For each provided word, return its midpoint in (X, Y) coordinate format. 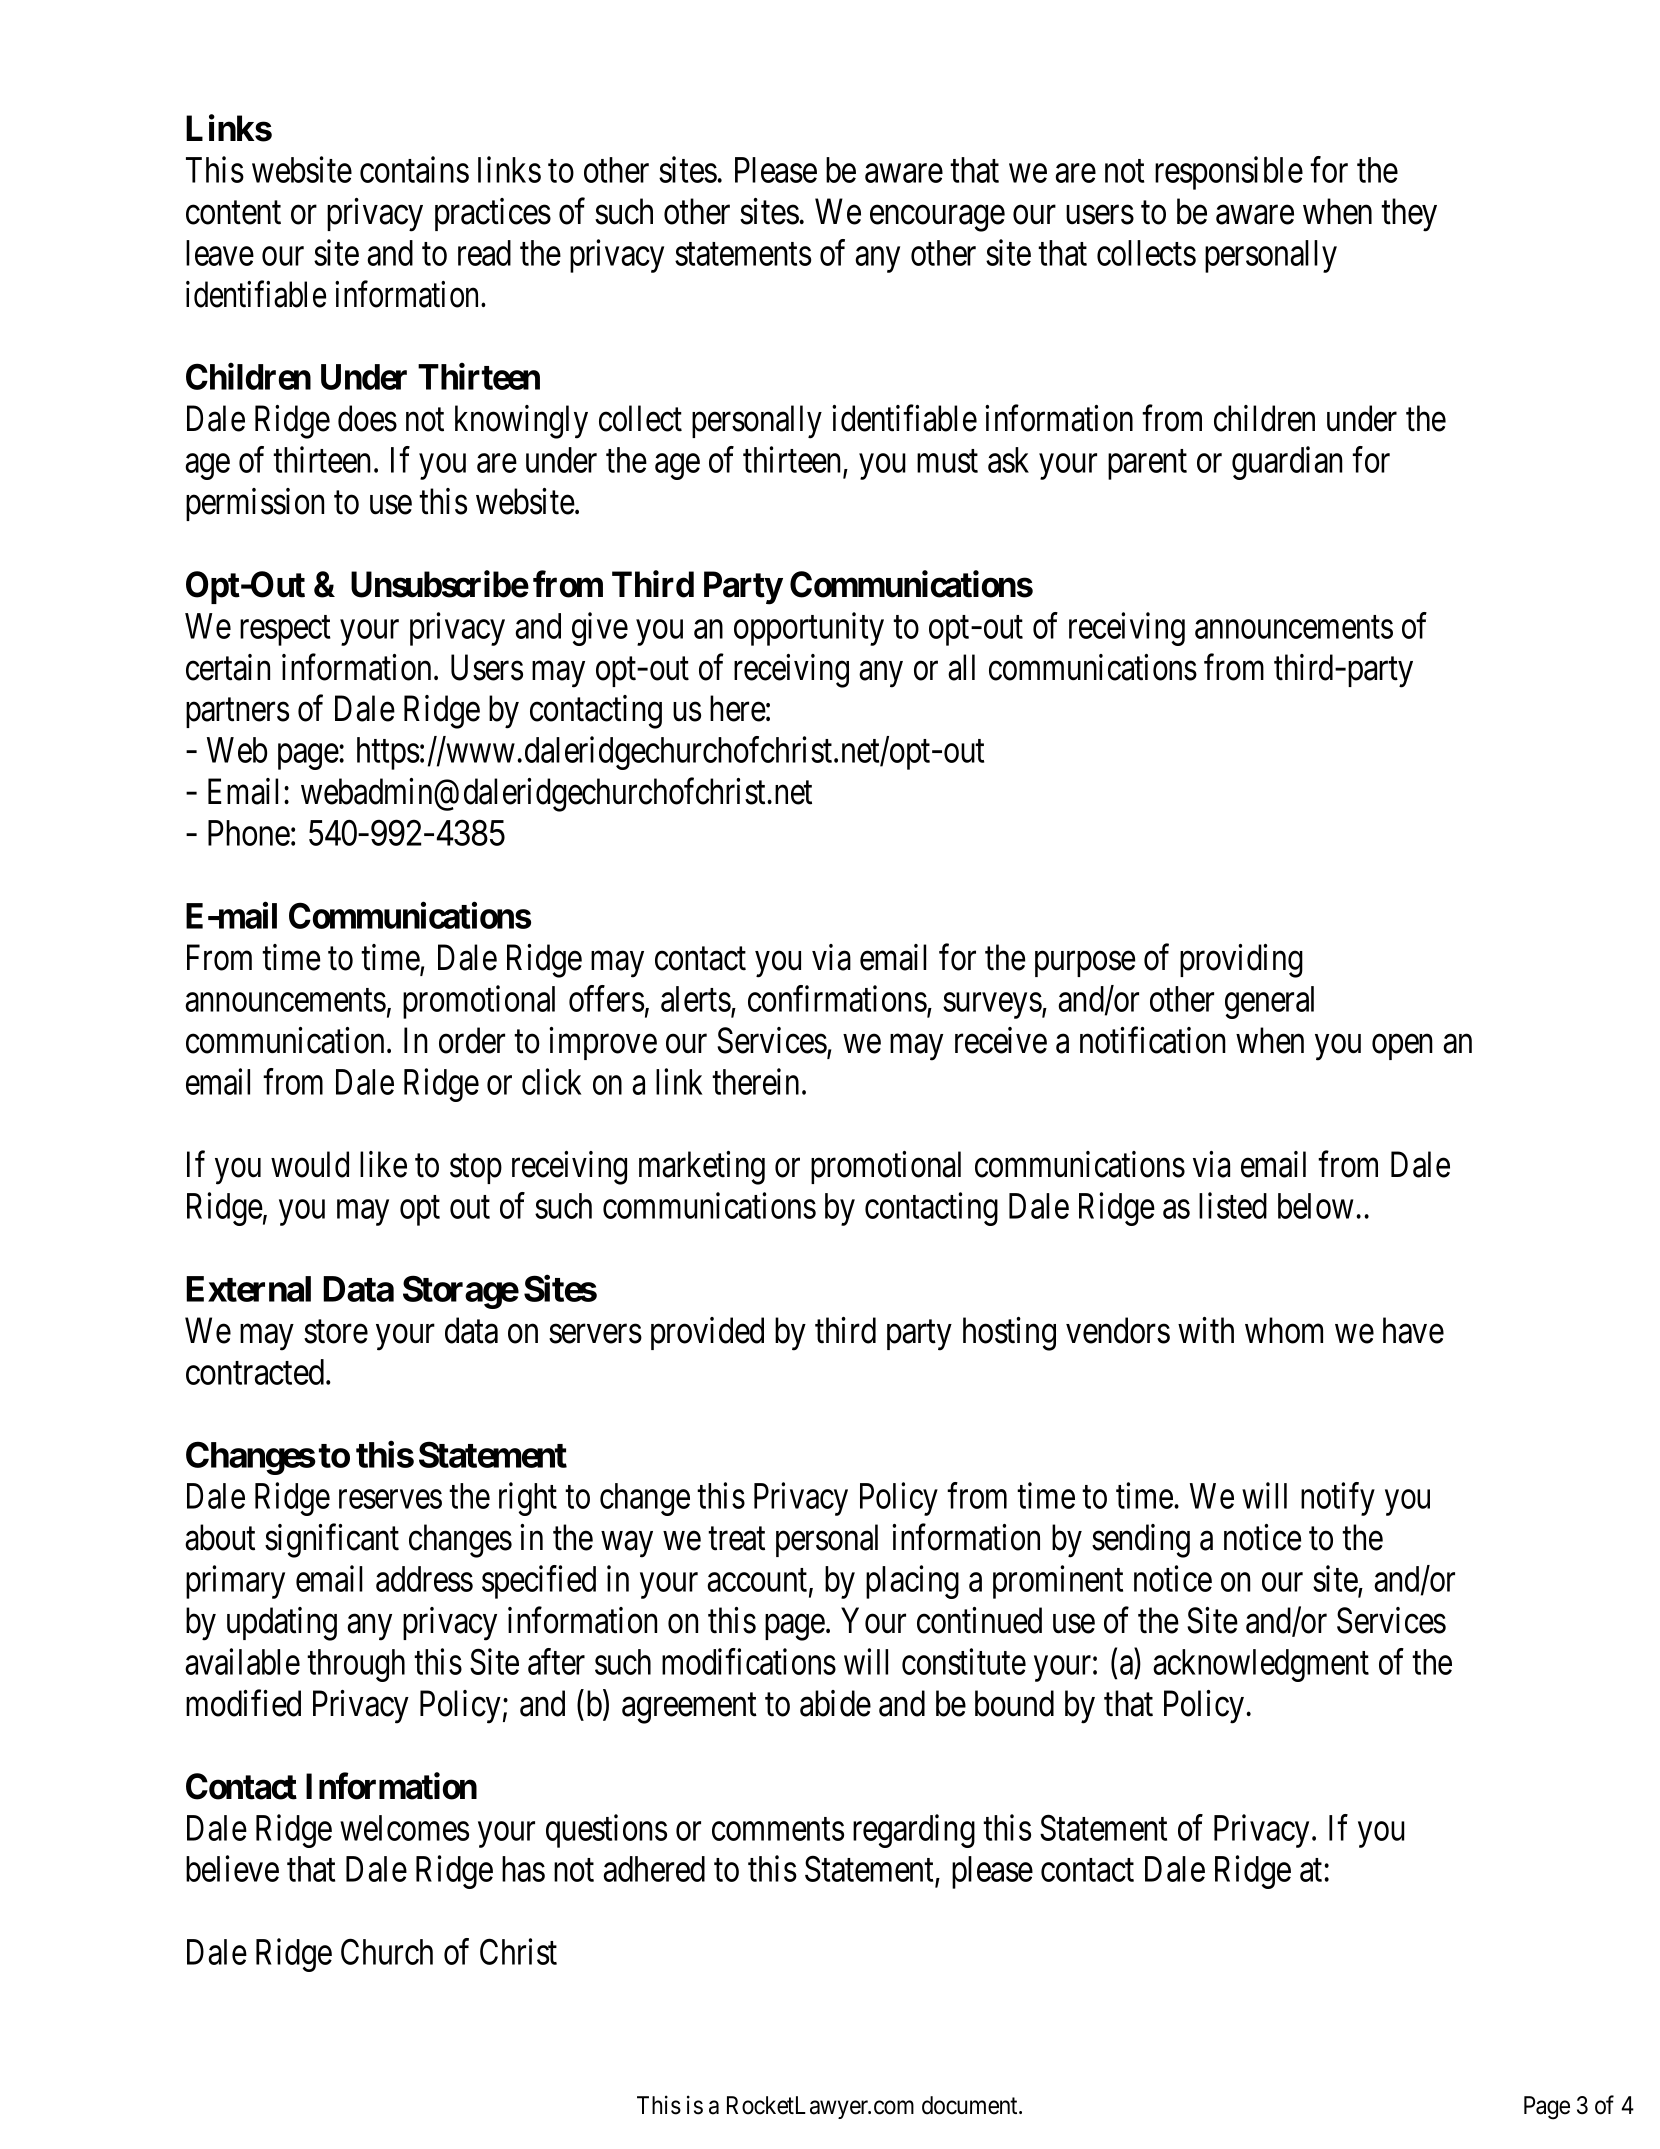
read (484, 253)
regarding (914, 1831)
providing (1241, 961)
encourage (937, 219)
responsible (1229, 173)
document (971, 2105)
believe (232, 1869)
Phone (249, 833)
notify (1338, 1499)
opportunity (809, 629)
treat (736, 1539)
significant (332, 1541)
